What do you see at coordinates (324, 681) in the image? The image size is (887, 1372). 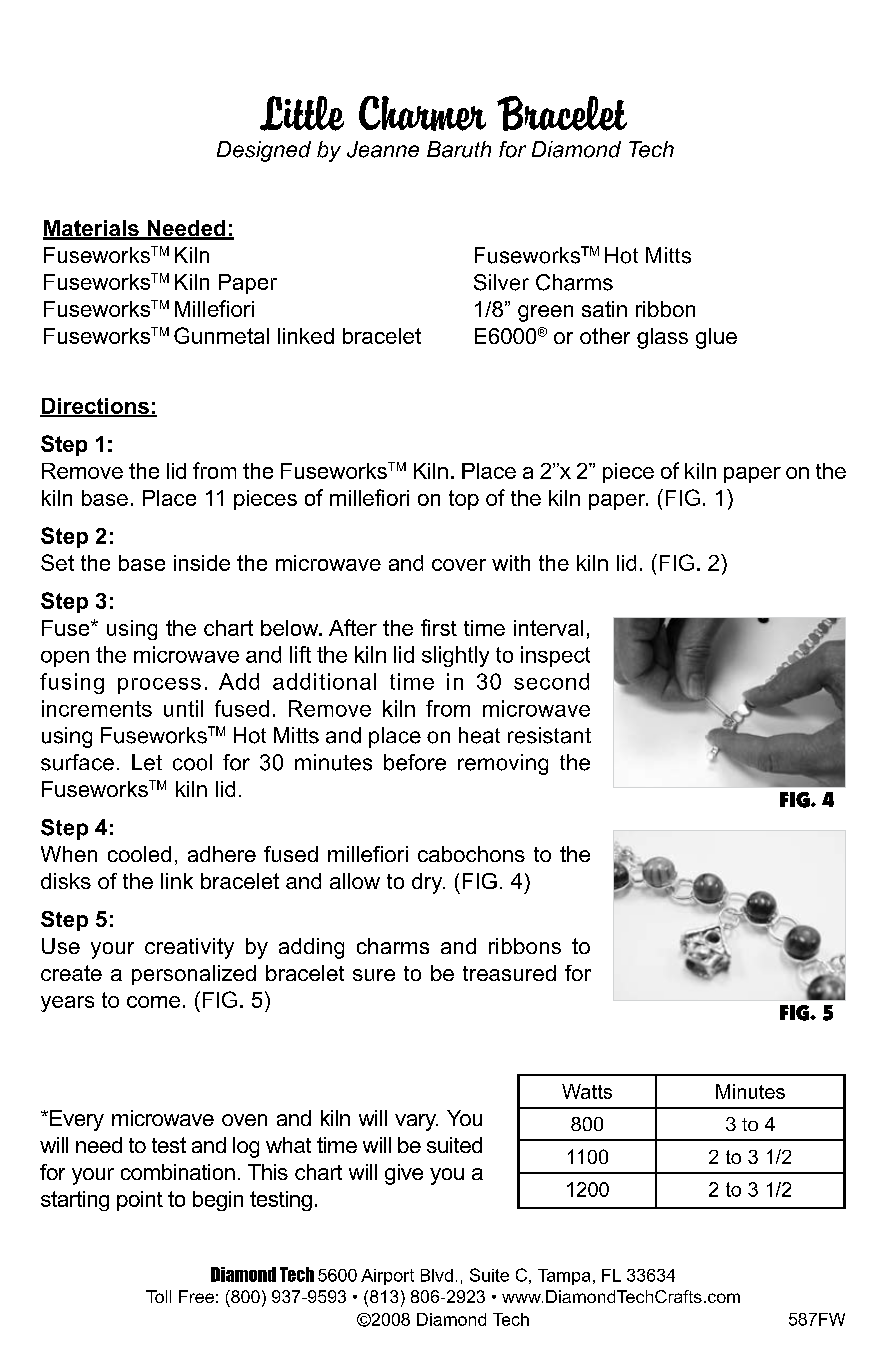 I see `additional` at bounding box center [324, 681].
